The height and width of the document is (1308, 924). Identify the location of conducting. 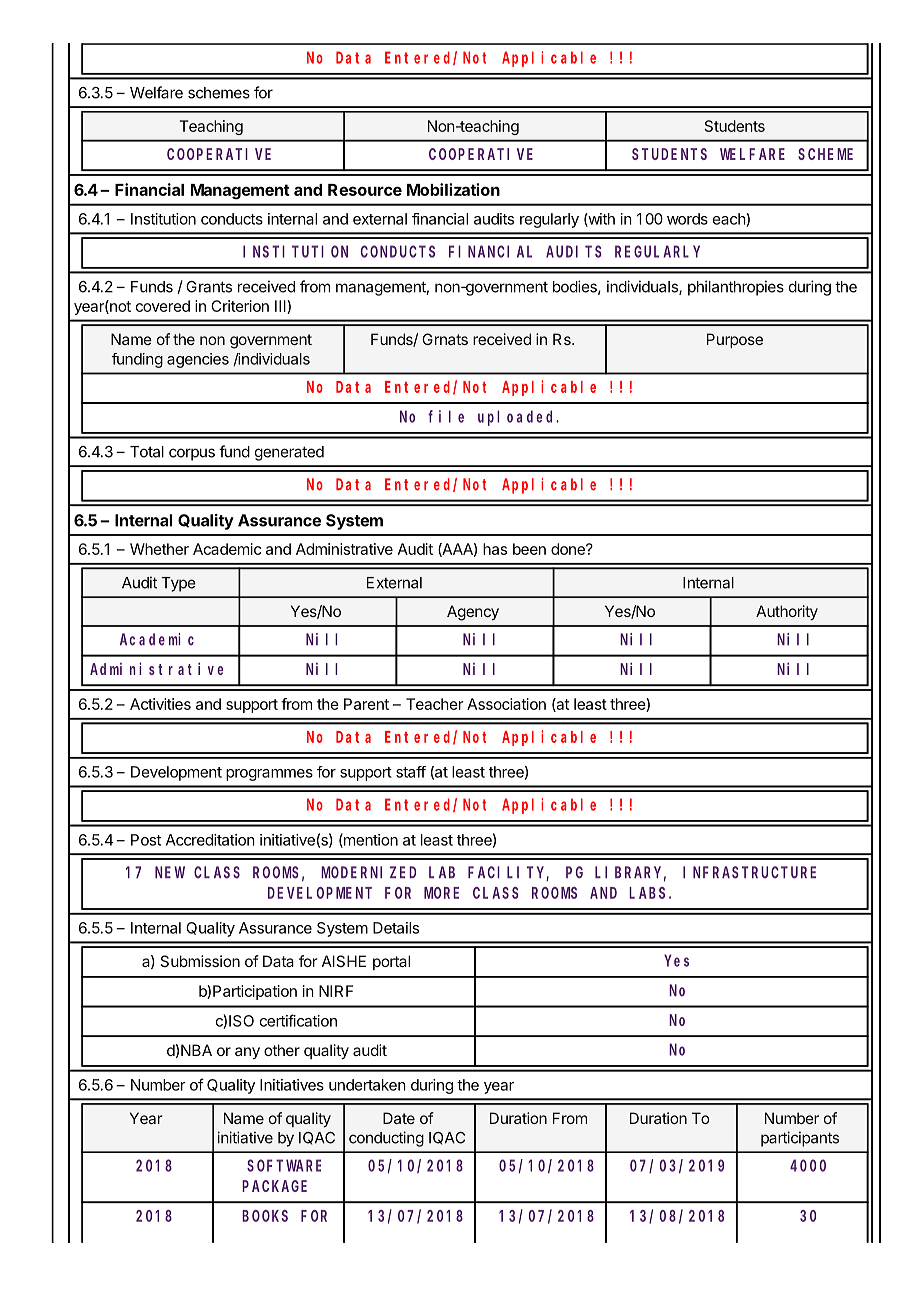
(386, 1139).
